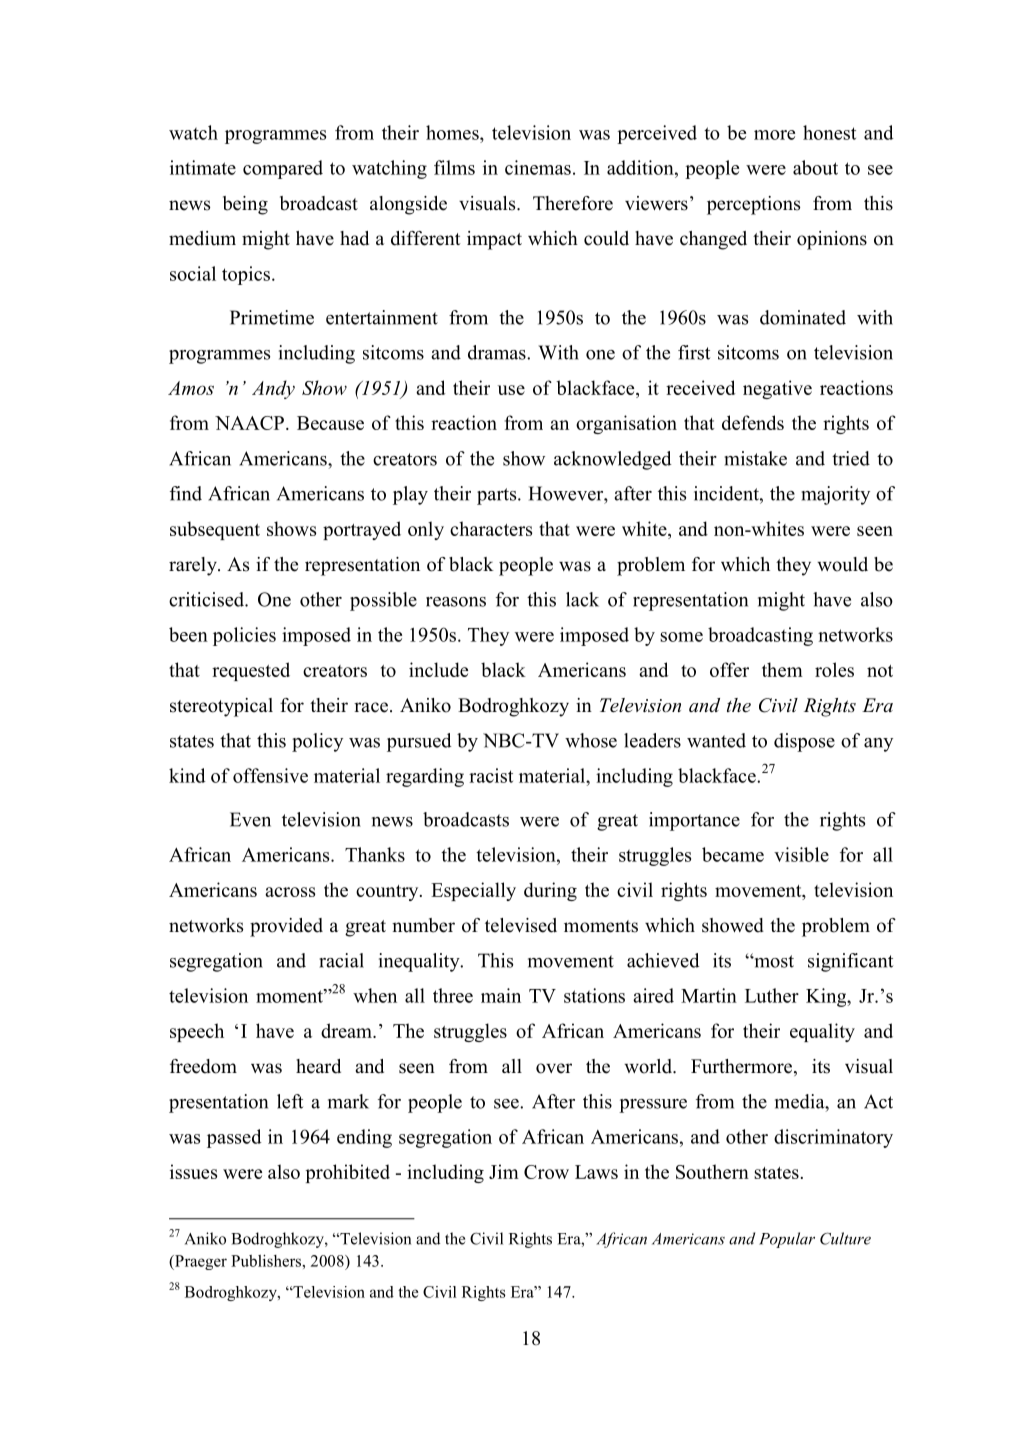  Describe the element at coordinates (249, 423) in the screenshot. I see `NAACP` at that location.
